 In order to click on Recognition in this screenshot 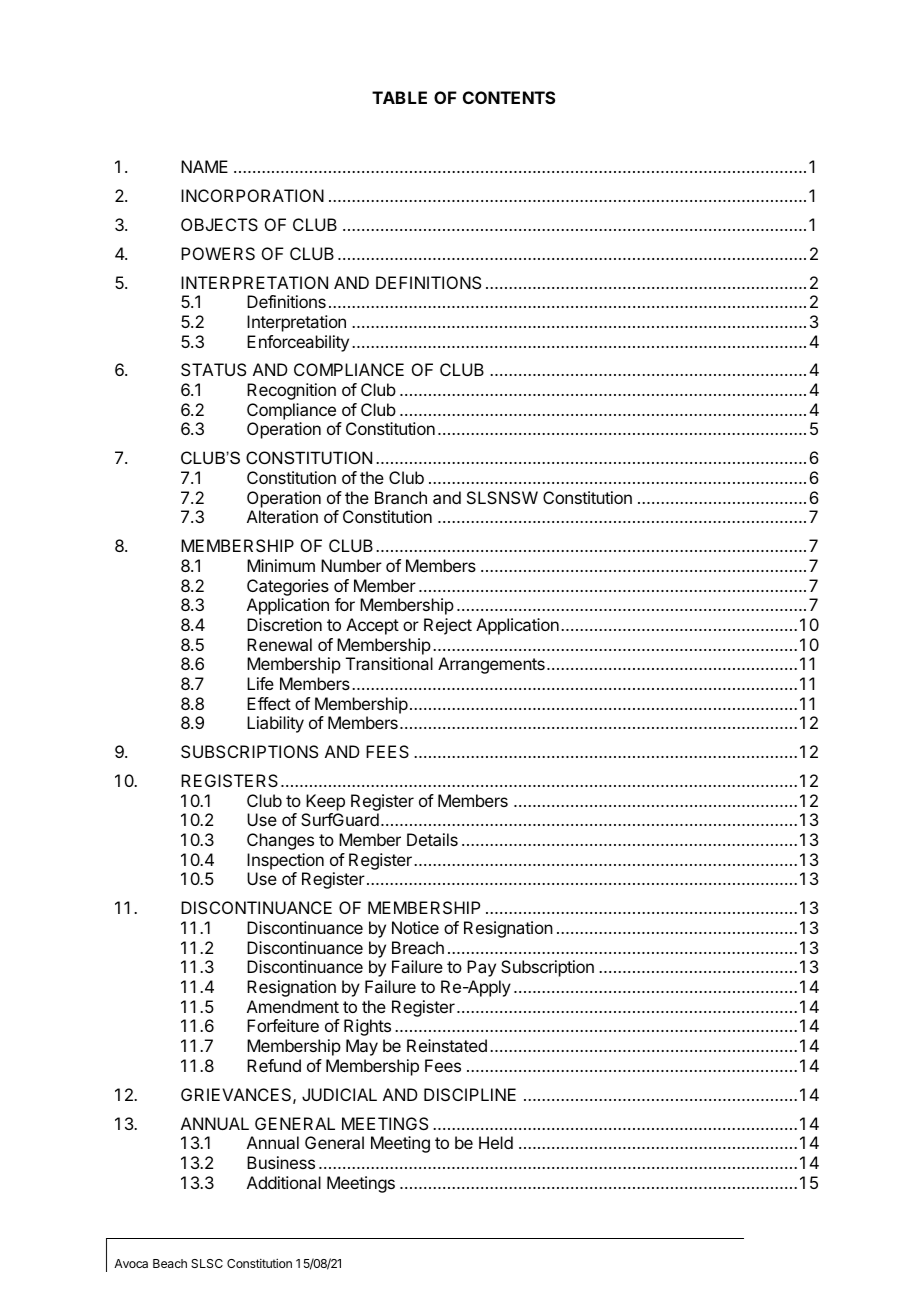, I will do `click(291, 391)`.
